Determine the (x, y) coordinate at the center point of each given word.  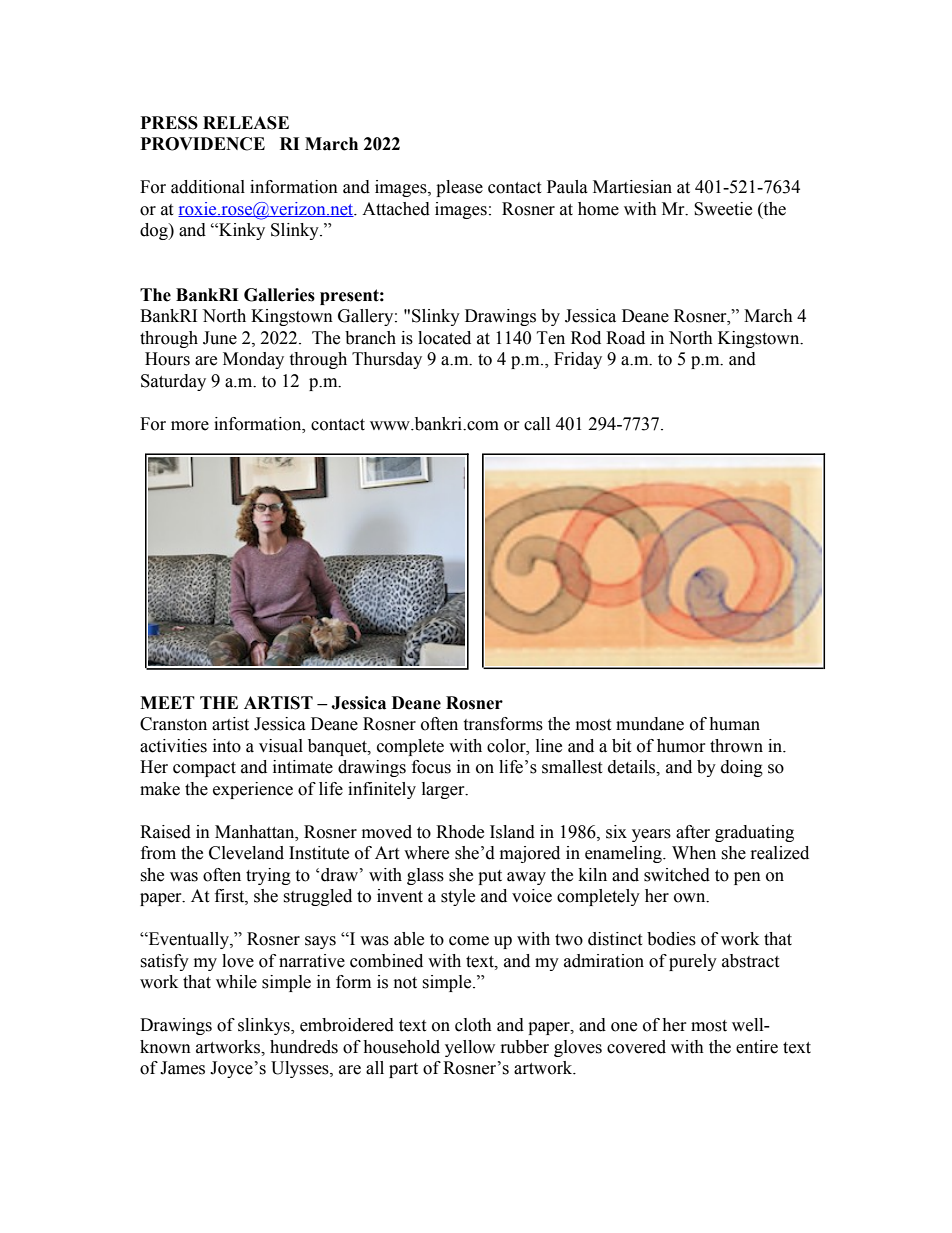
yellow (470, 1048)
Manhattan (256, 832)
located (444, 338)
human (734, 724)
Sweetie (723, 209)
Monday (253, 360)
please (459, 188)
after (693, 832)
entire (757, 1047)
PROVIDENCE (203, 144)
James (182, 1068)
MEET (167, 702)
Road (625, 338)
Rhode (460, 832)
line (549, 746)
